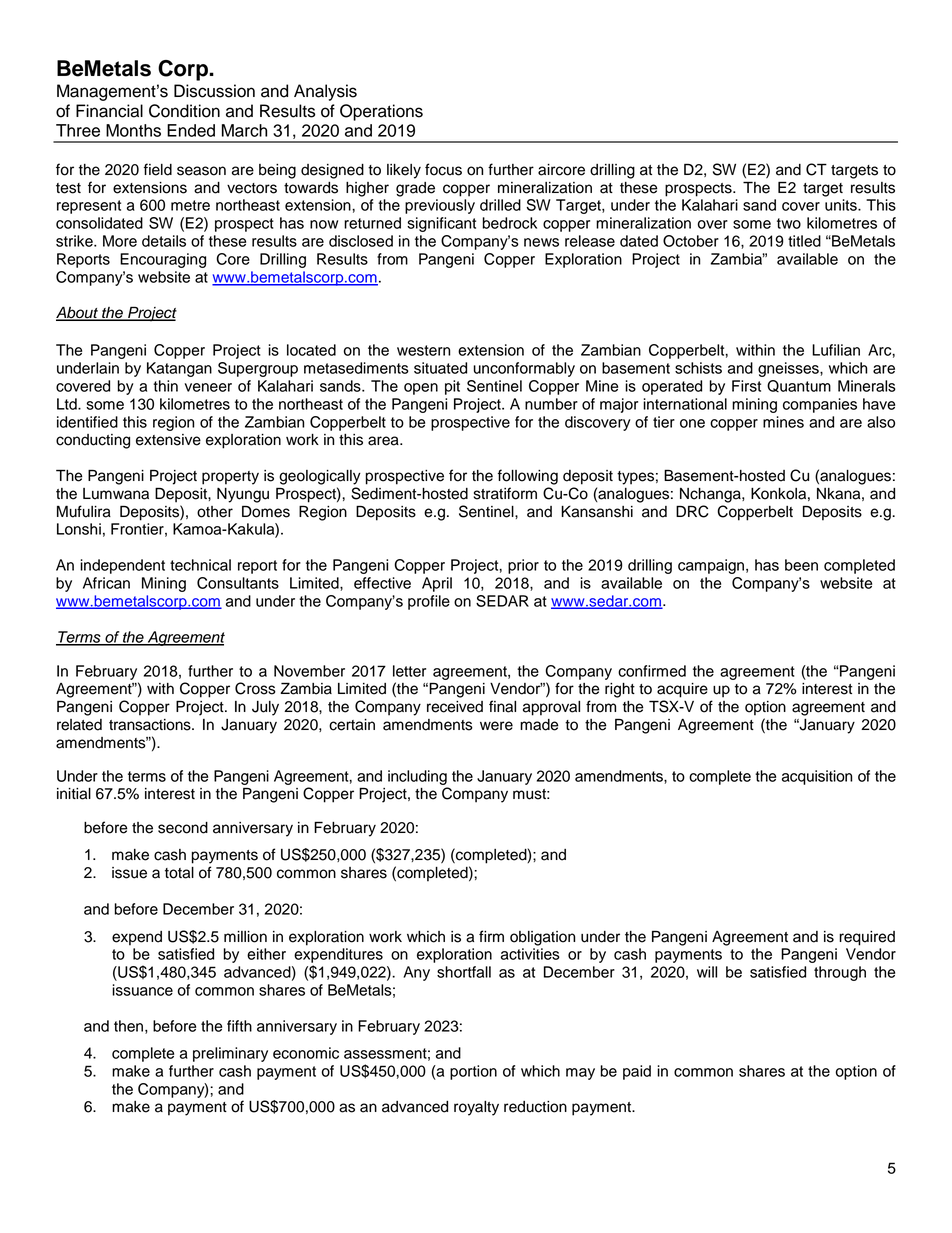 The width and height of the page is (952, 1233). I want to click on second, so click(183, 828).
